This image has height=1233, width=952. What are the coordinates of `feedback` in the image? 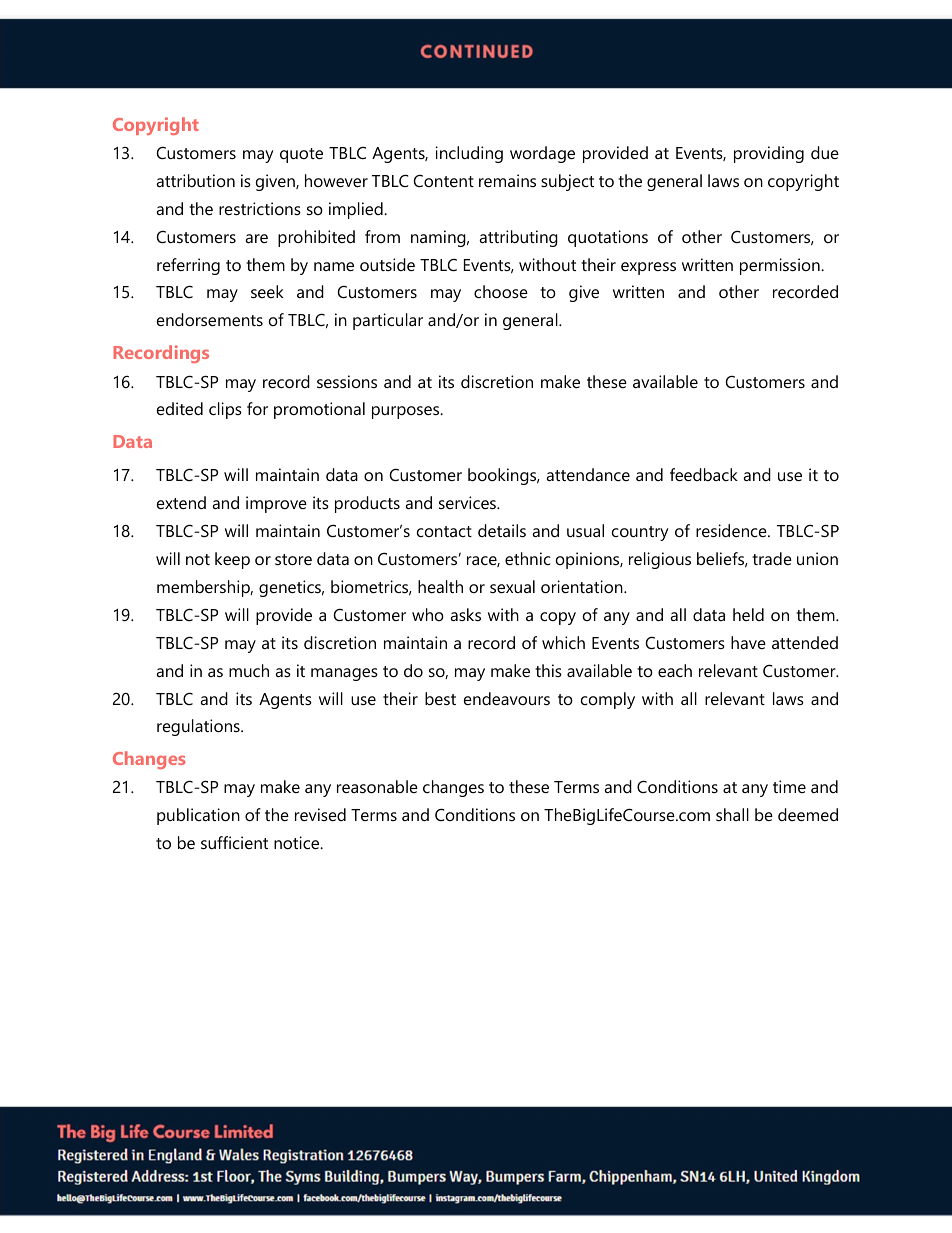 It's located at (704, 474).
